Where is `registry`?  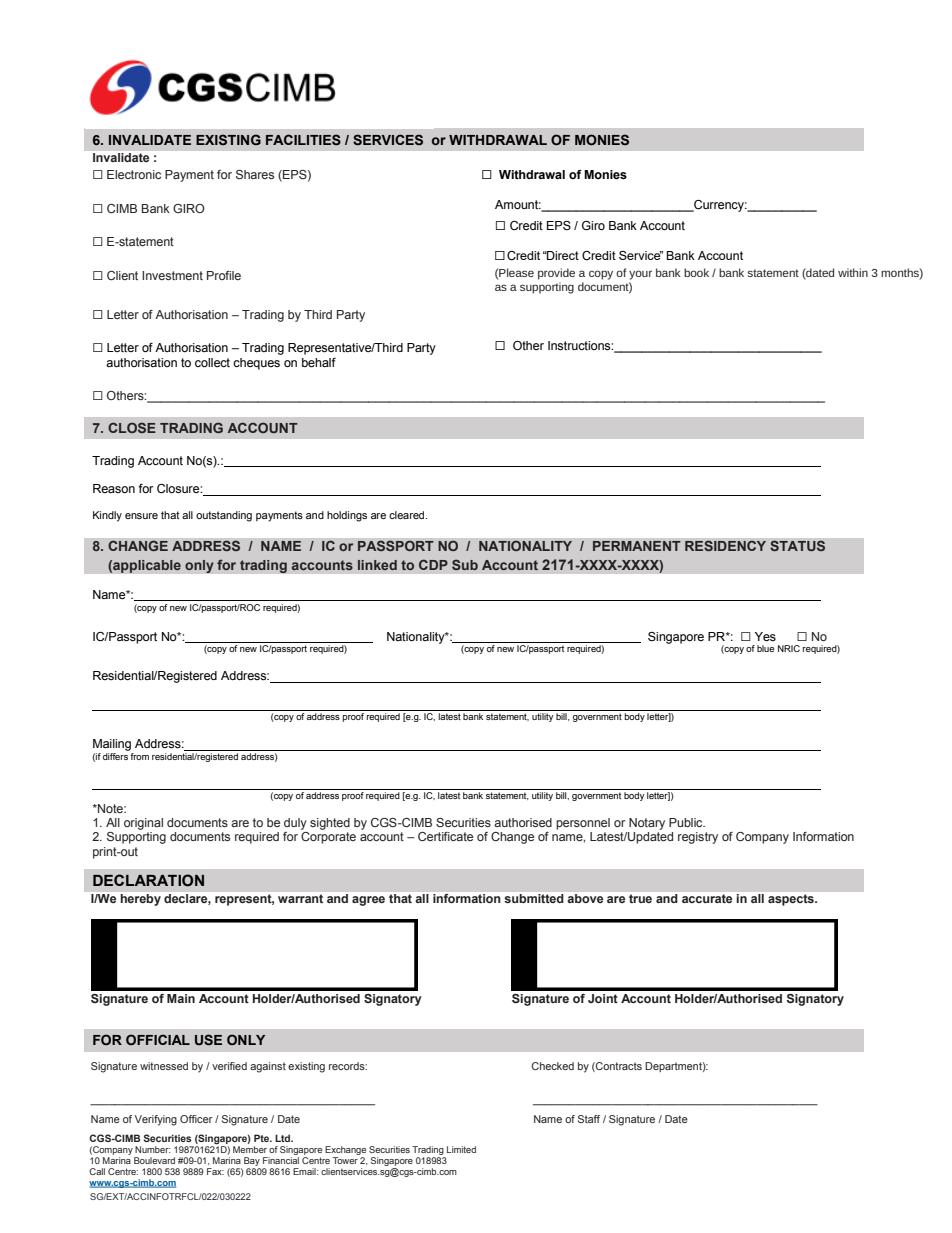 registry is located at coordinates (698, 838).
